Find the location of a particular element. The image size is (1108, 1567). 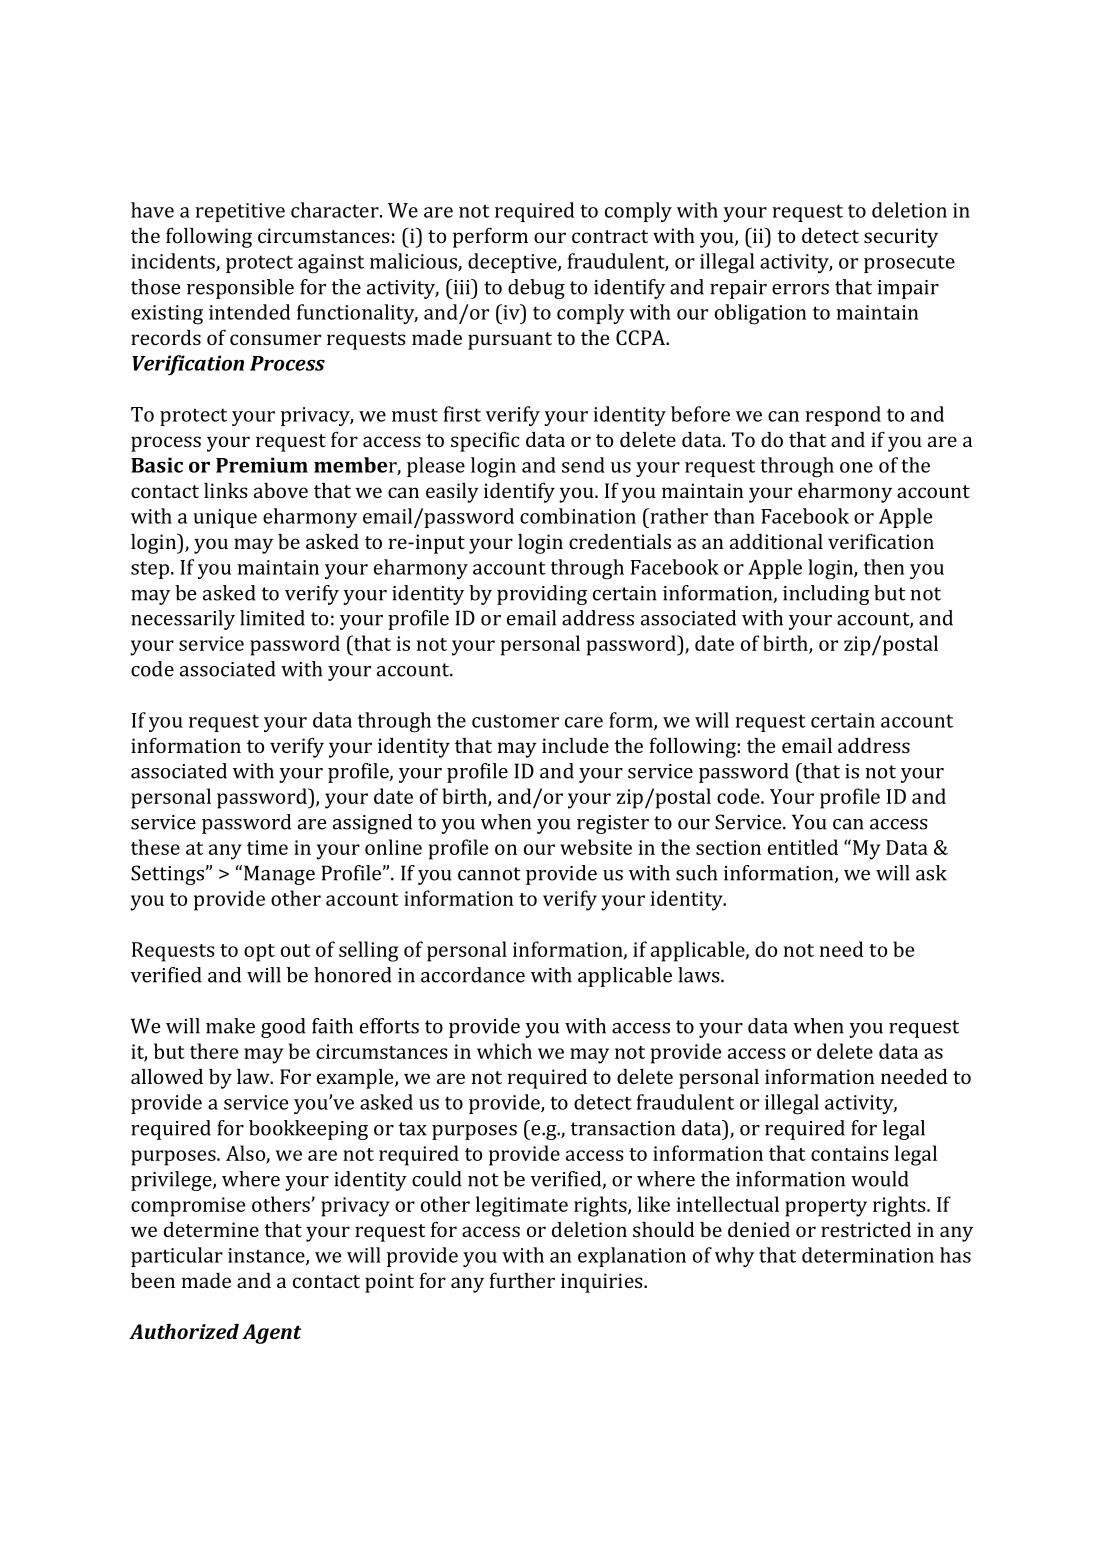

deceptive is located at coordinates (513, 263).
